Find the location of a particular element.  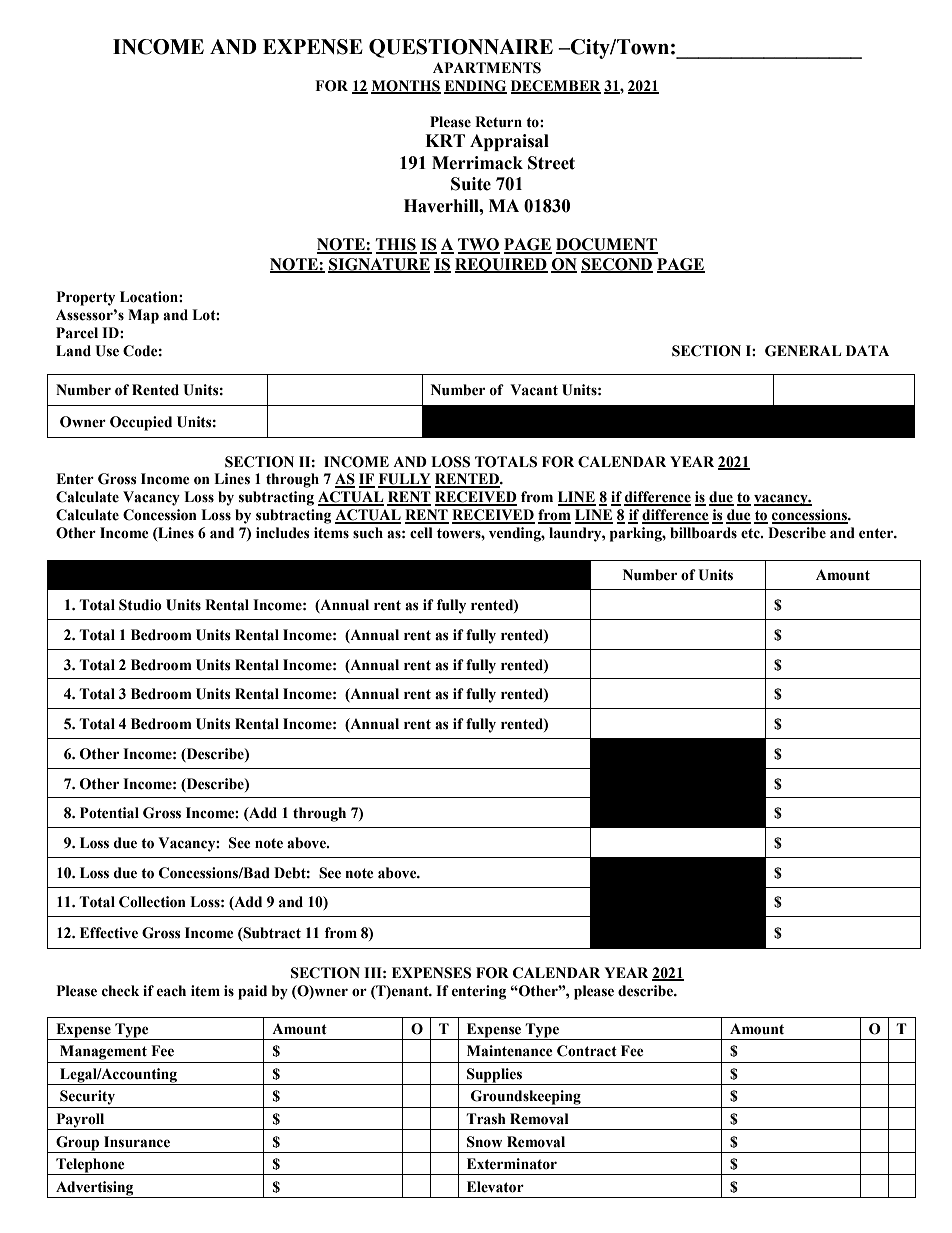

DECEMBER is located at coordinates (556, 87).
